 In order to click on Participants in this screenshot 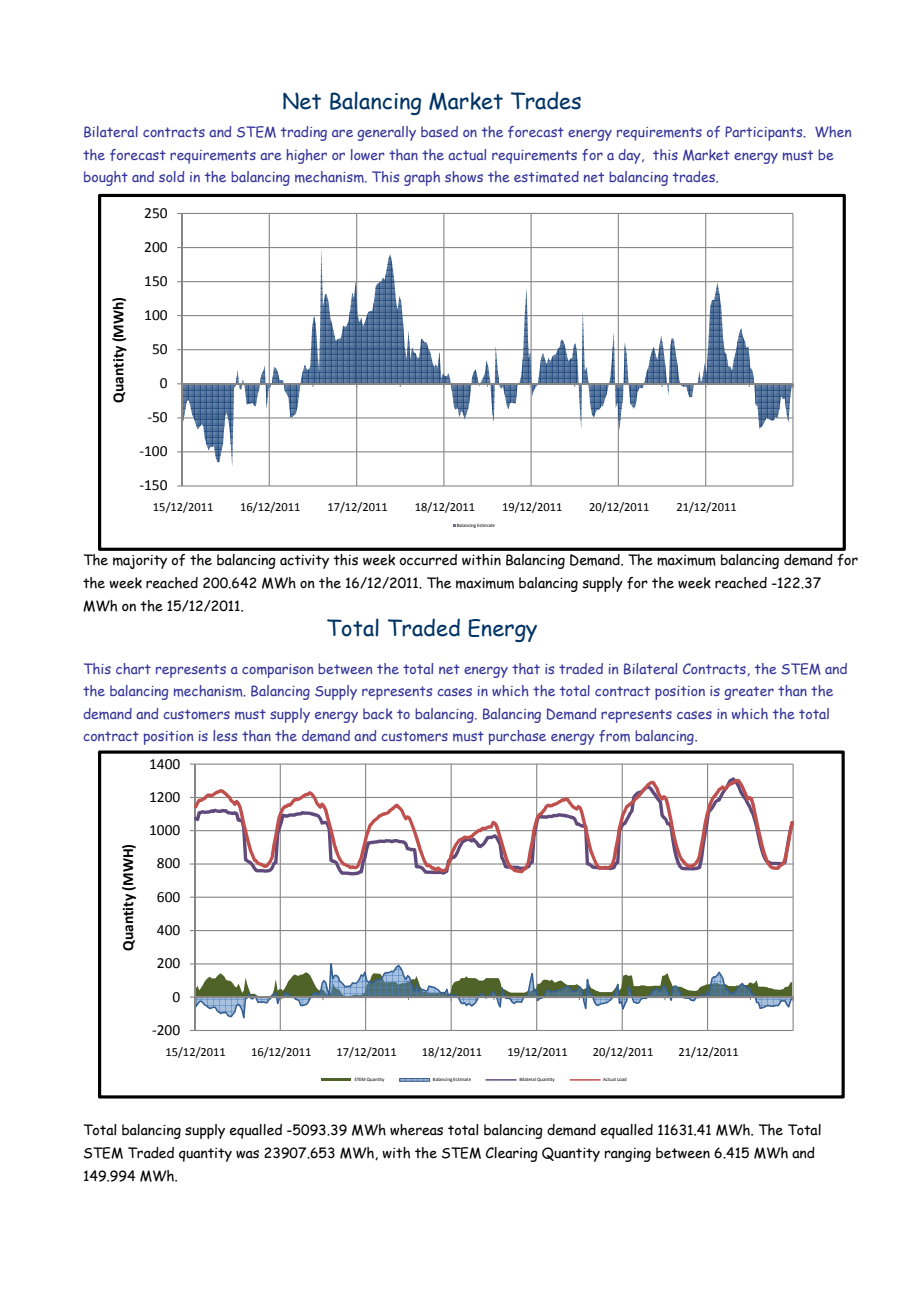, I will do `click(765, 133)`.
